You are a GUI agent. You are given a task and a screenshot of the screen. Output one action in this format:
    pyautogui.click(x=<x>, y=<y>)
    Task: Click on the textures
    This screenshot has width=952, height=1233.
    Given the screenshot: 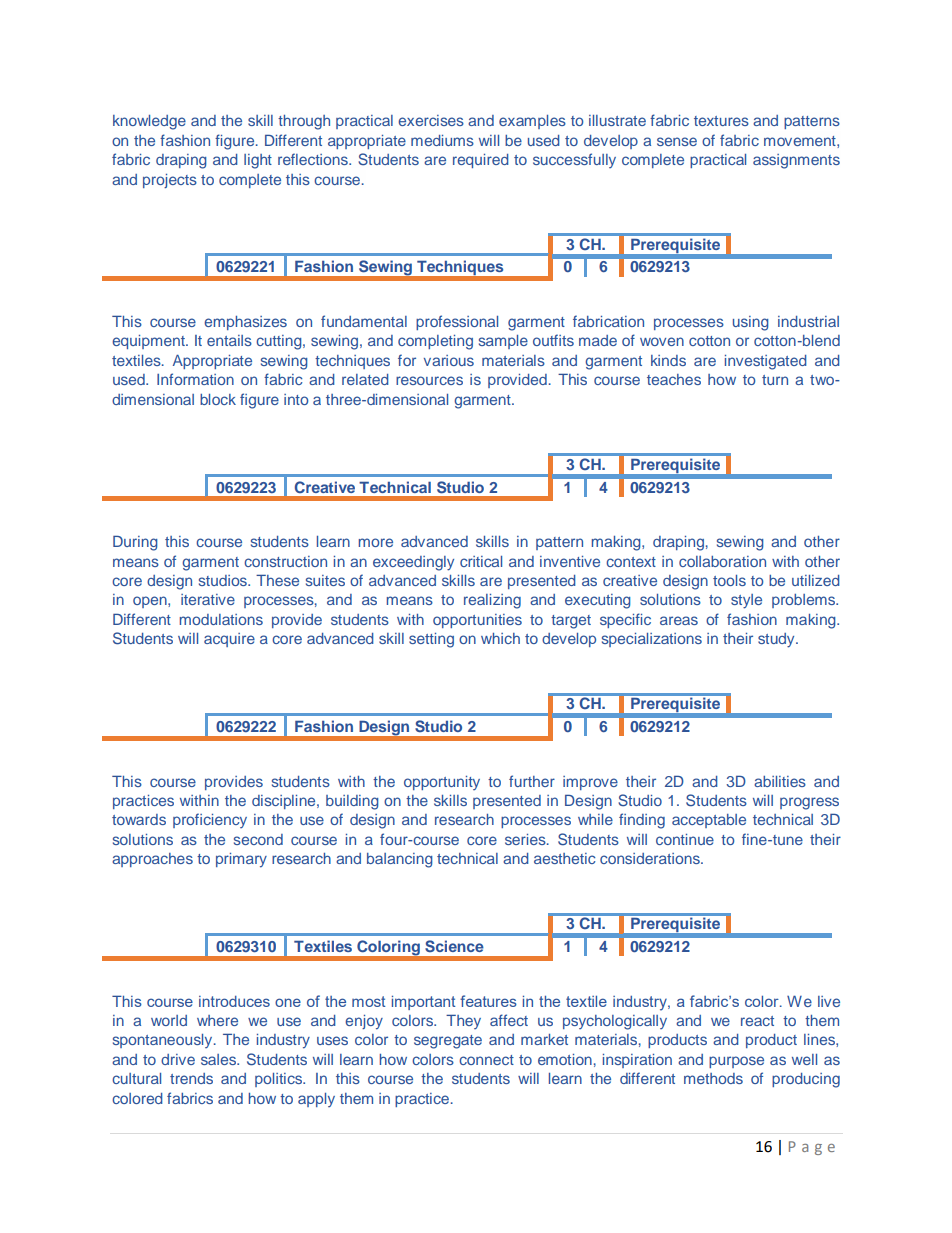 What is the action you would take?
    pyautogui.click(x=721, y=121)
